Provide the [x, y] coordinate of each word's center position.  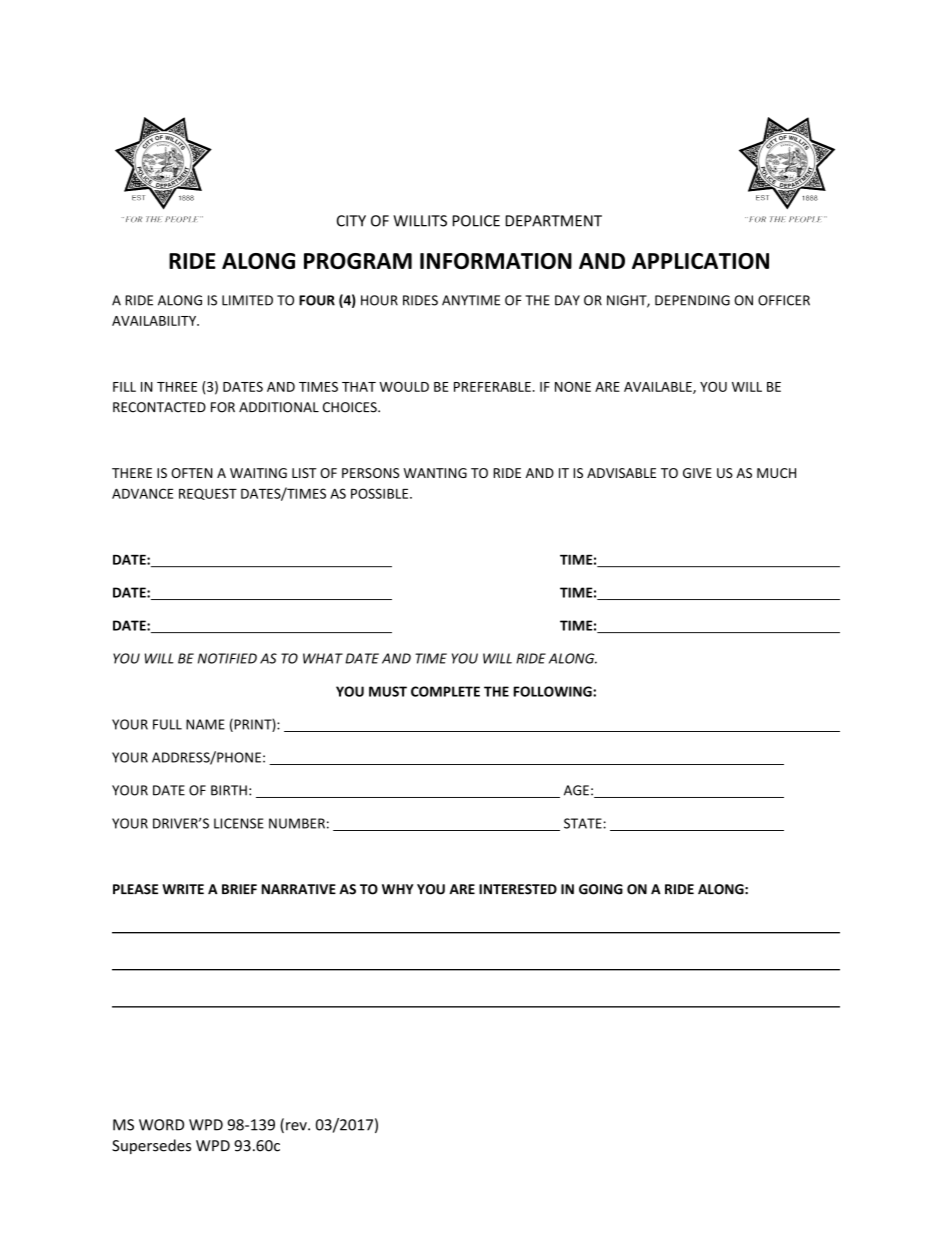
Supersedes [151, 1146]
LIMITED [247, 300]
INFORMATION [496, 261]
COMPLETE [445, 691]
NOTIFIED [227, 658]
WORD [161, 1125]
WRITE [183, 889]
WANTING [435, 473]
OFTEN [192, 473]
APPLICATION [700, 261]
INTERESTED [518, 889]
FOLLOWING [554, 691]
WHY [398, 889]
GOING [601, 889]
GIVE [697, 473]
